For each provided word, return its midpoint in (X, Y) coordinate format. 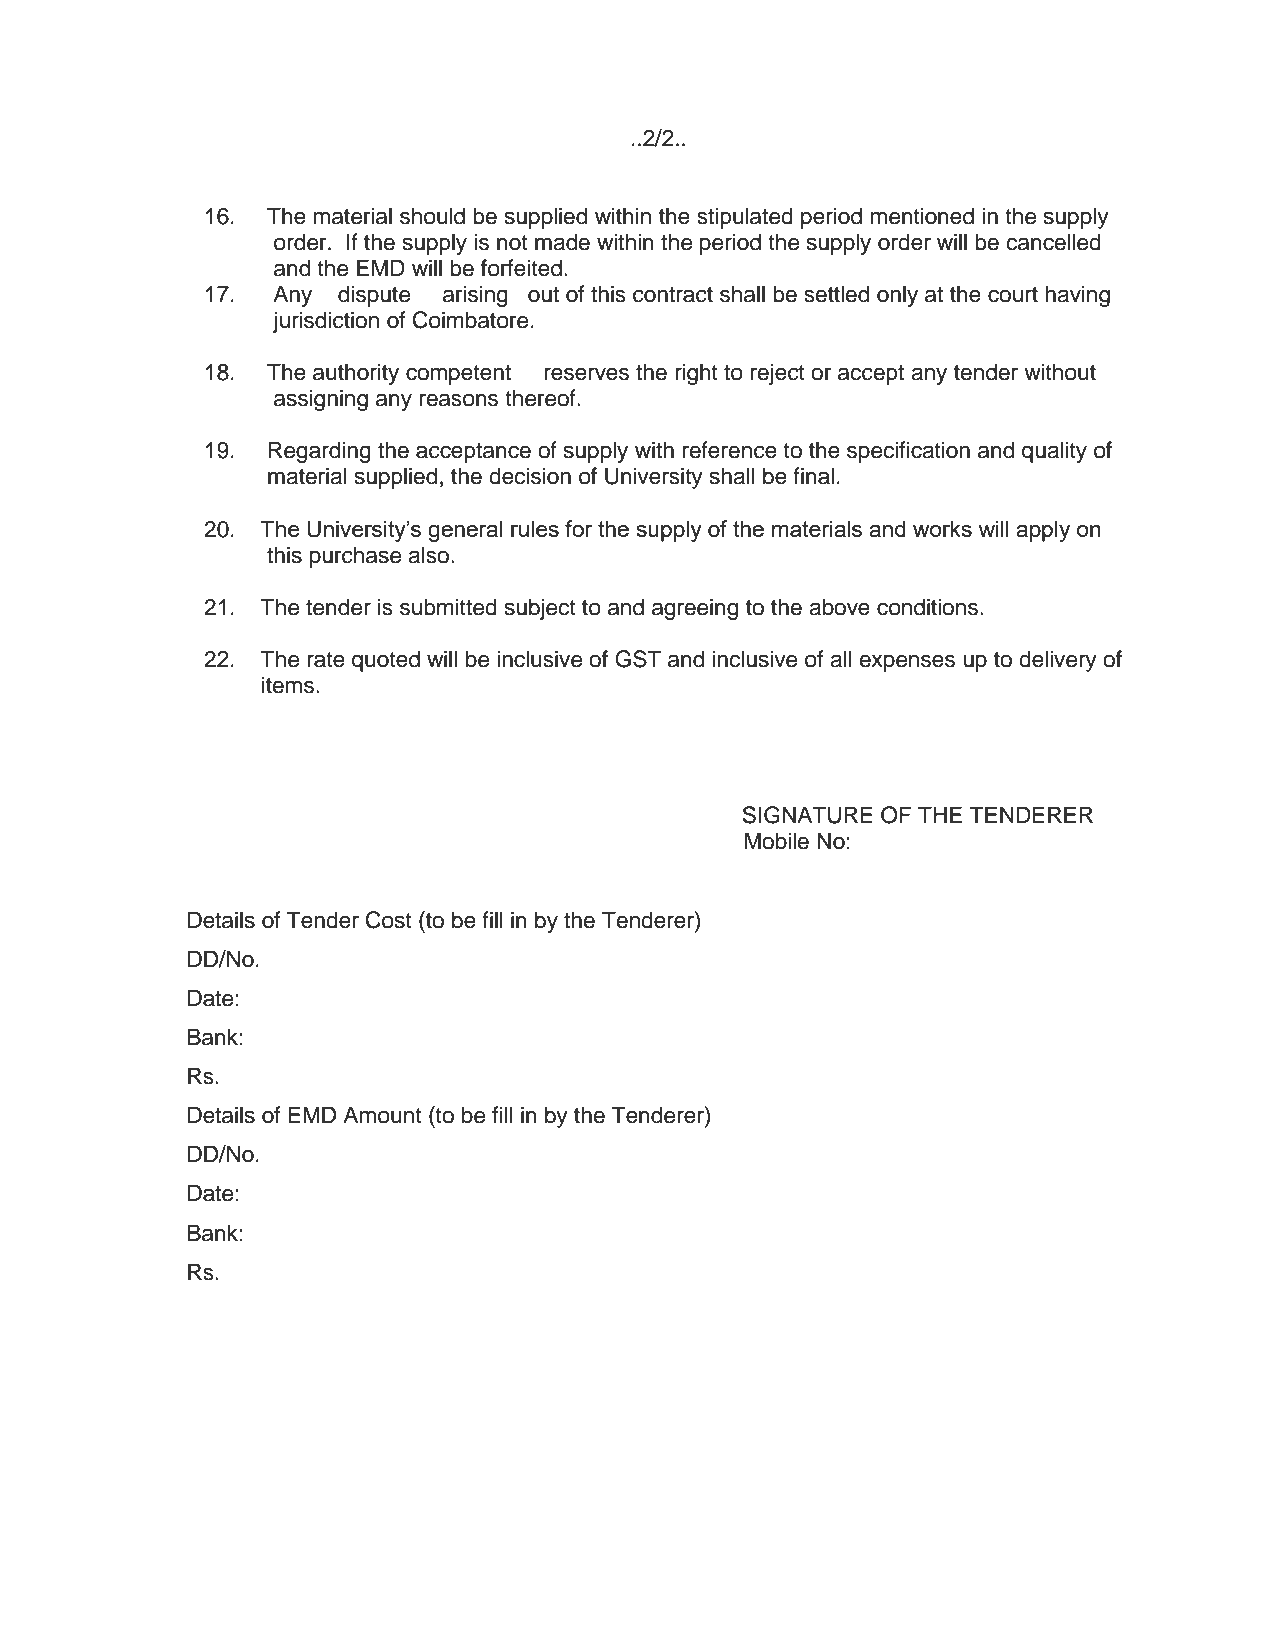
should (432, 216)
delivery (1058, 661)
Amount (382, 1115)
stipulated (745, 218)
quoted (386, 661)
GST (638, 659)
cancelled (1053, 242)
